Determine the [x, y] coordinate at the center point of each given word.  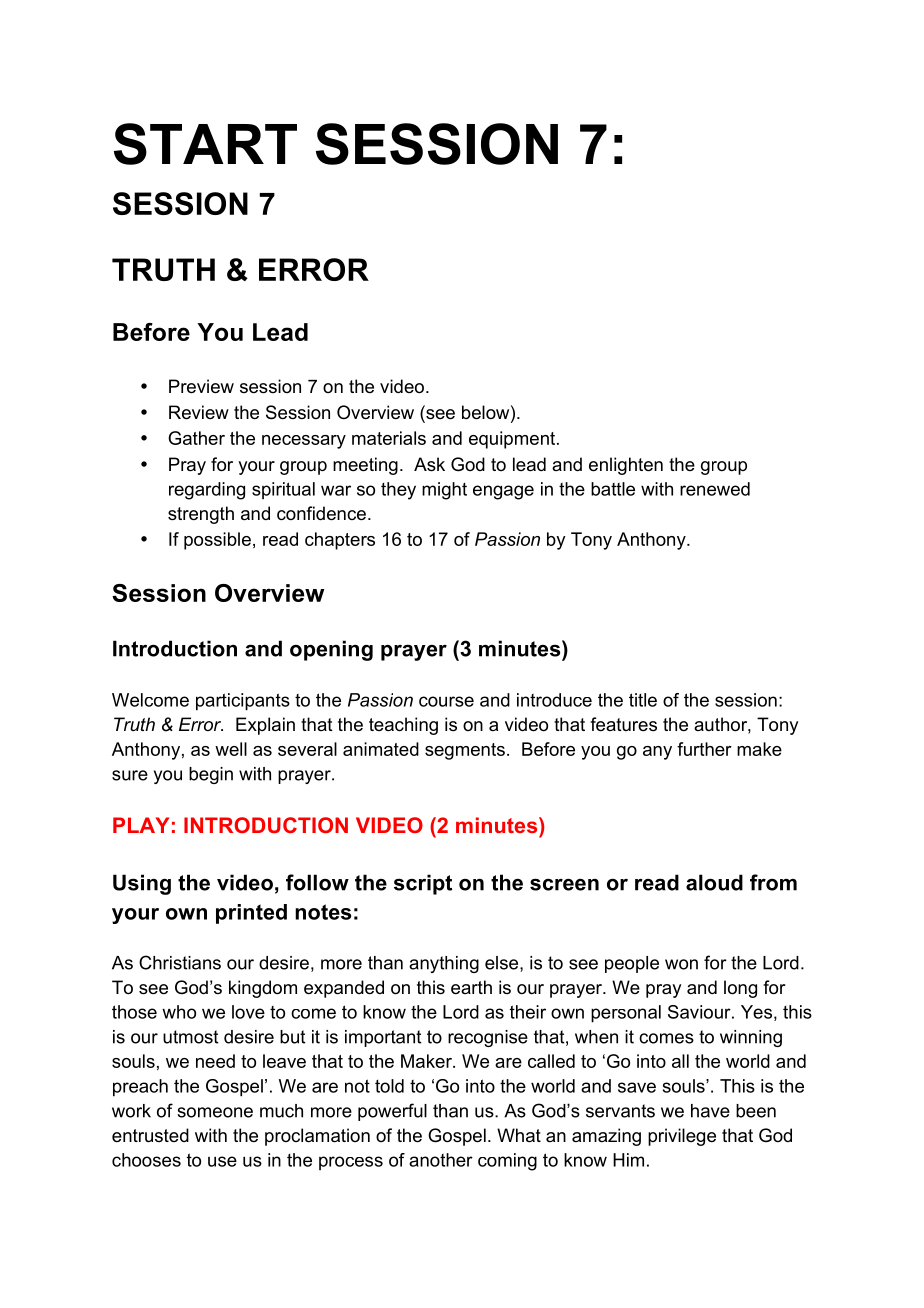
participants [243, 702]
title [643, 700]
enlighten [626, 466]
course [446, 701]
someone [215, 1112]
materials [389, 438]
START [205, 144]
